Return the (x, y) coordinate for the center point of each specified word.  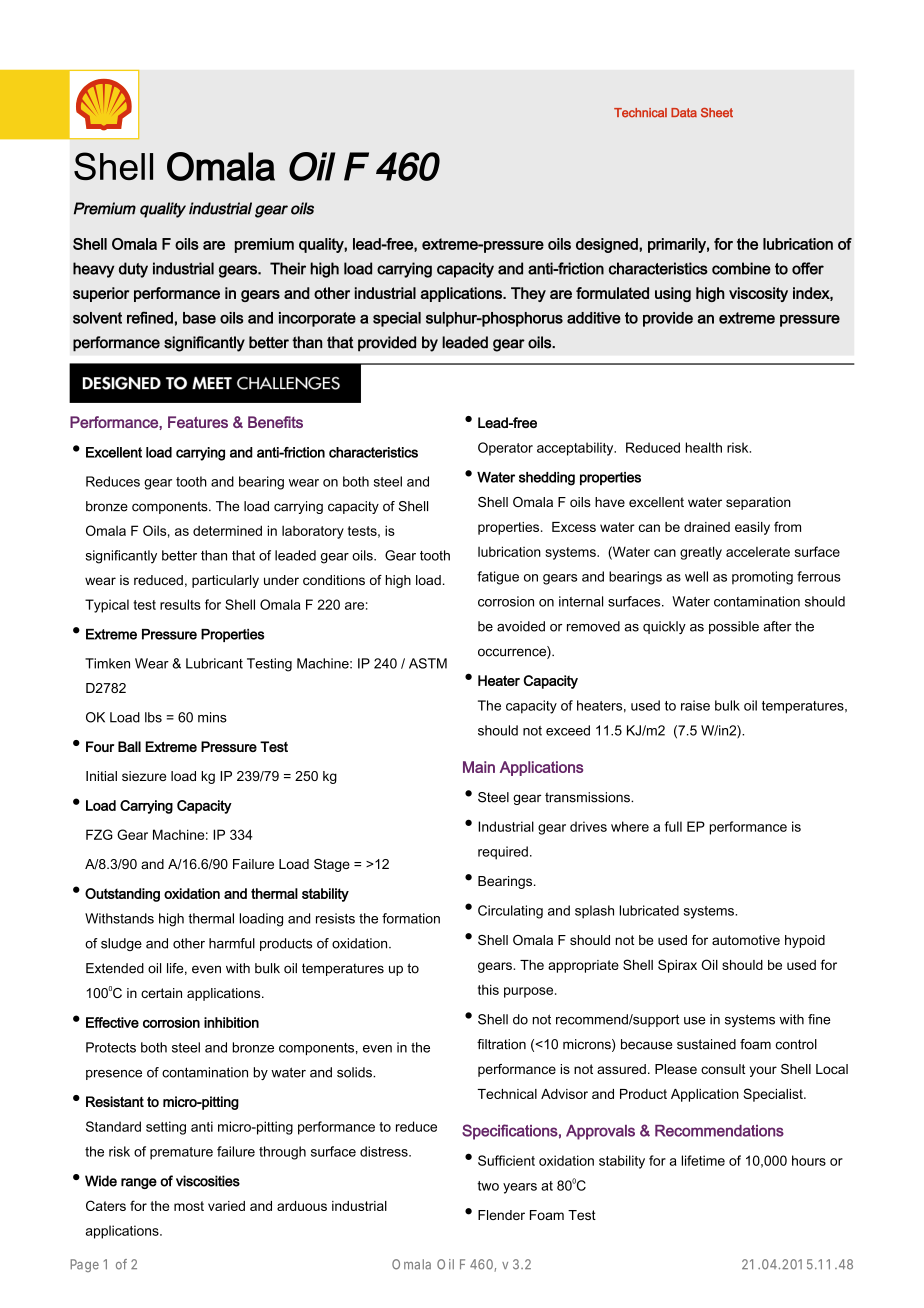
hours (809, 1160)
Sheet (717, 113)
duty (133, 270)
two (488, 1186)
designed (608, 245)
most (189, 1206)
